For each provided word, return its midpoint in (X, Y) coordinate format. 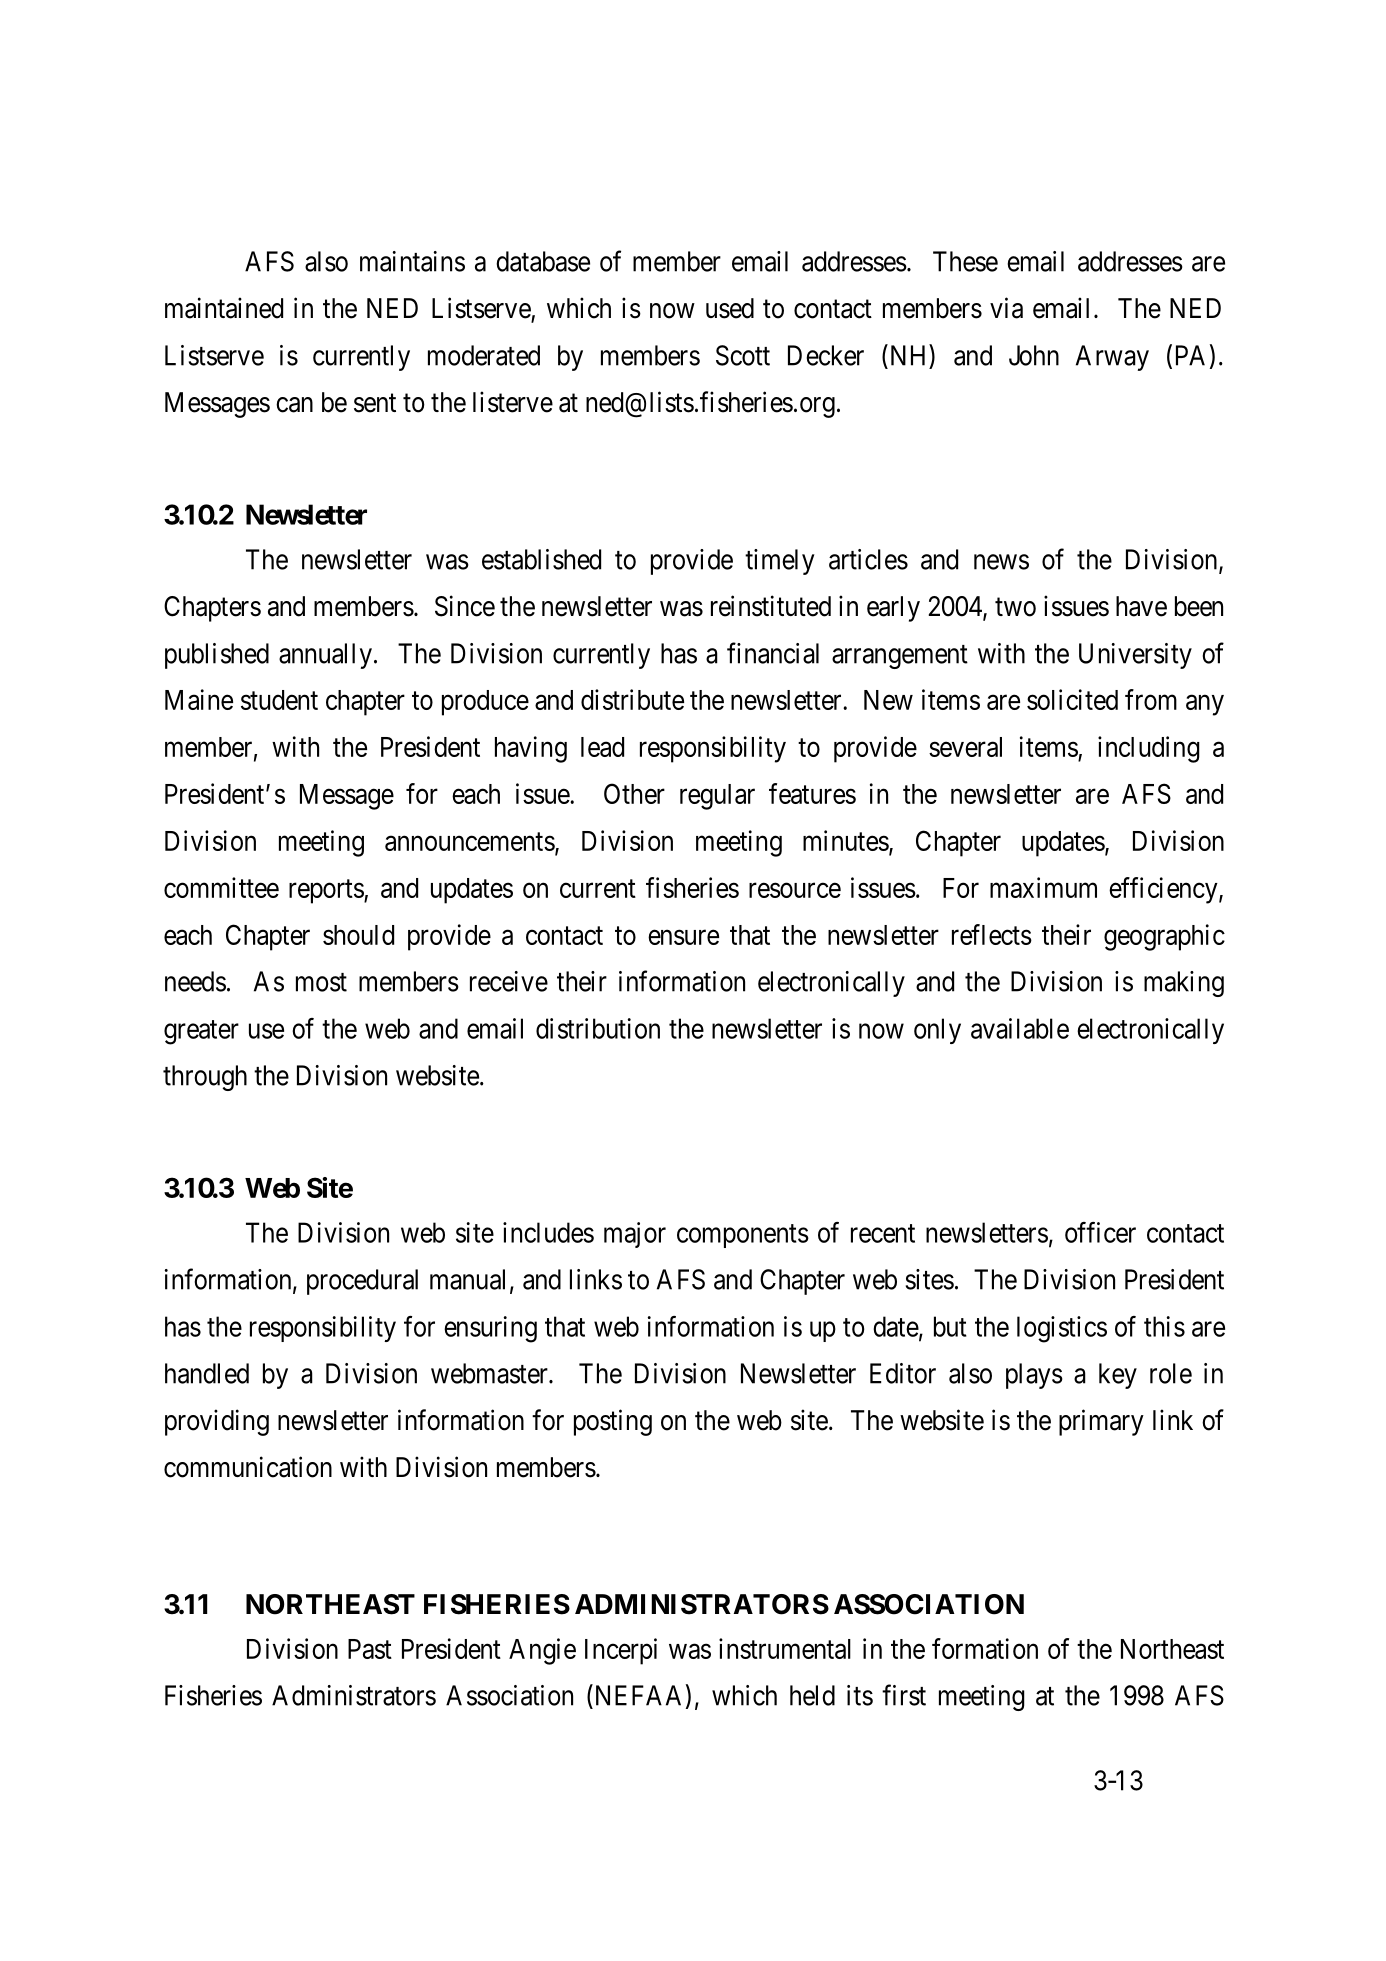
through (205, 1078)
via (1006, 308)
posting (613, 1422)
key (1118, 1376)
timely (780, 562)
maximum (1043, 887)
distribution (598, 1028)
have (1141, 606)
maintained (224, 308)
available (1020, 1028)
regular (717, 797)
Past (370, 1649)
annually (325, 656)
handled (207, 1373)
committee (221, 887)
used (730, 308)
